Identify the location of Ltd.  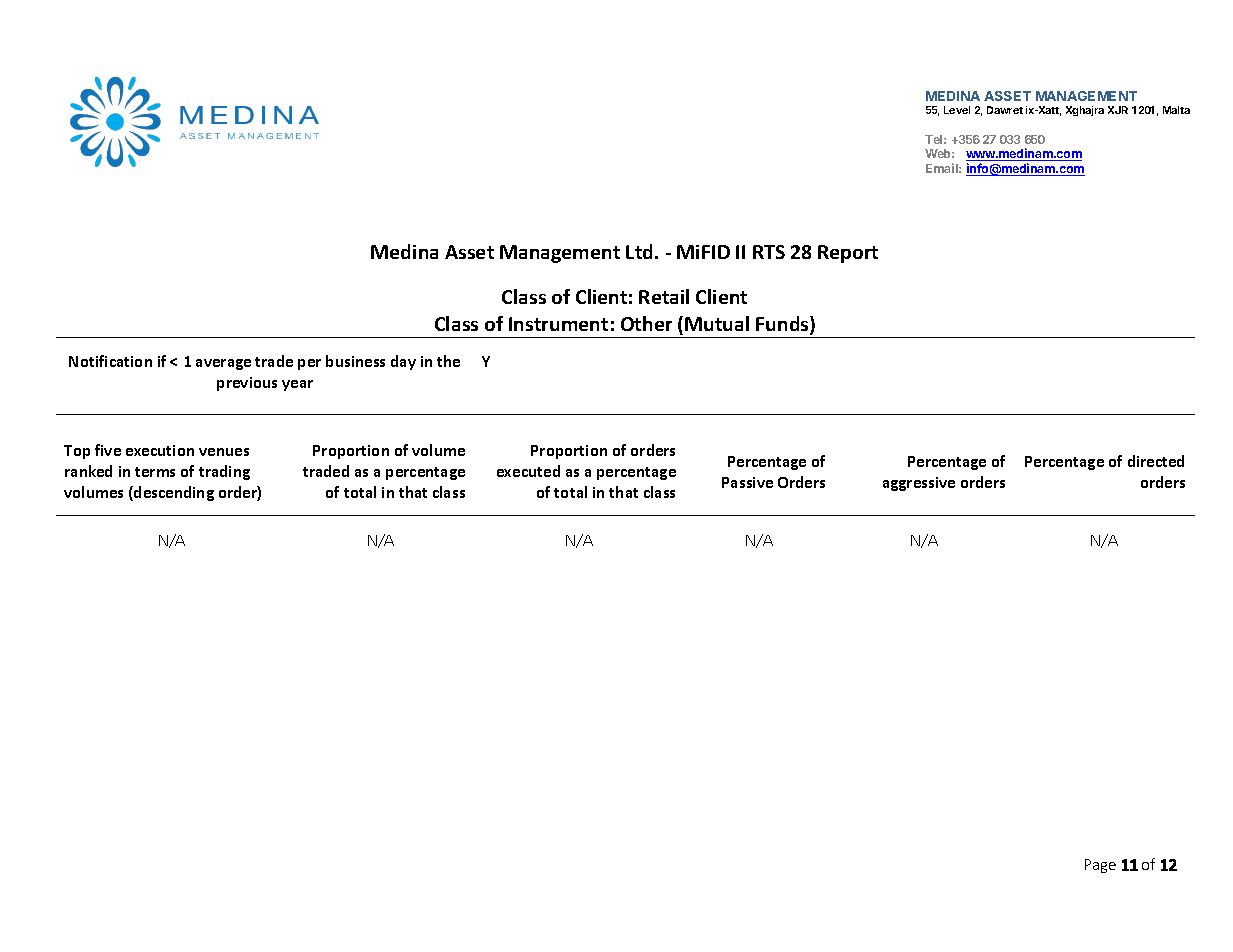
(639, 251).
